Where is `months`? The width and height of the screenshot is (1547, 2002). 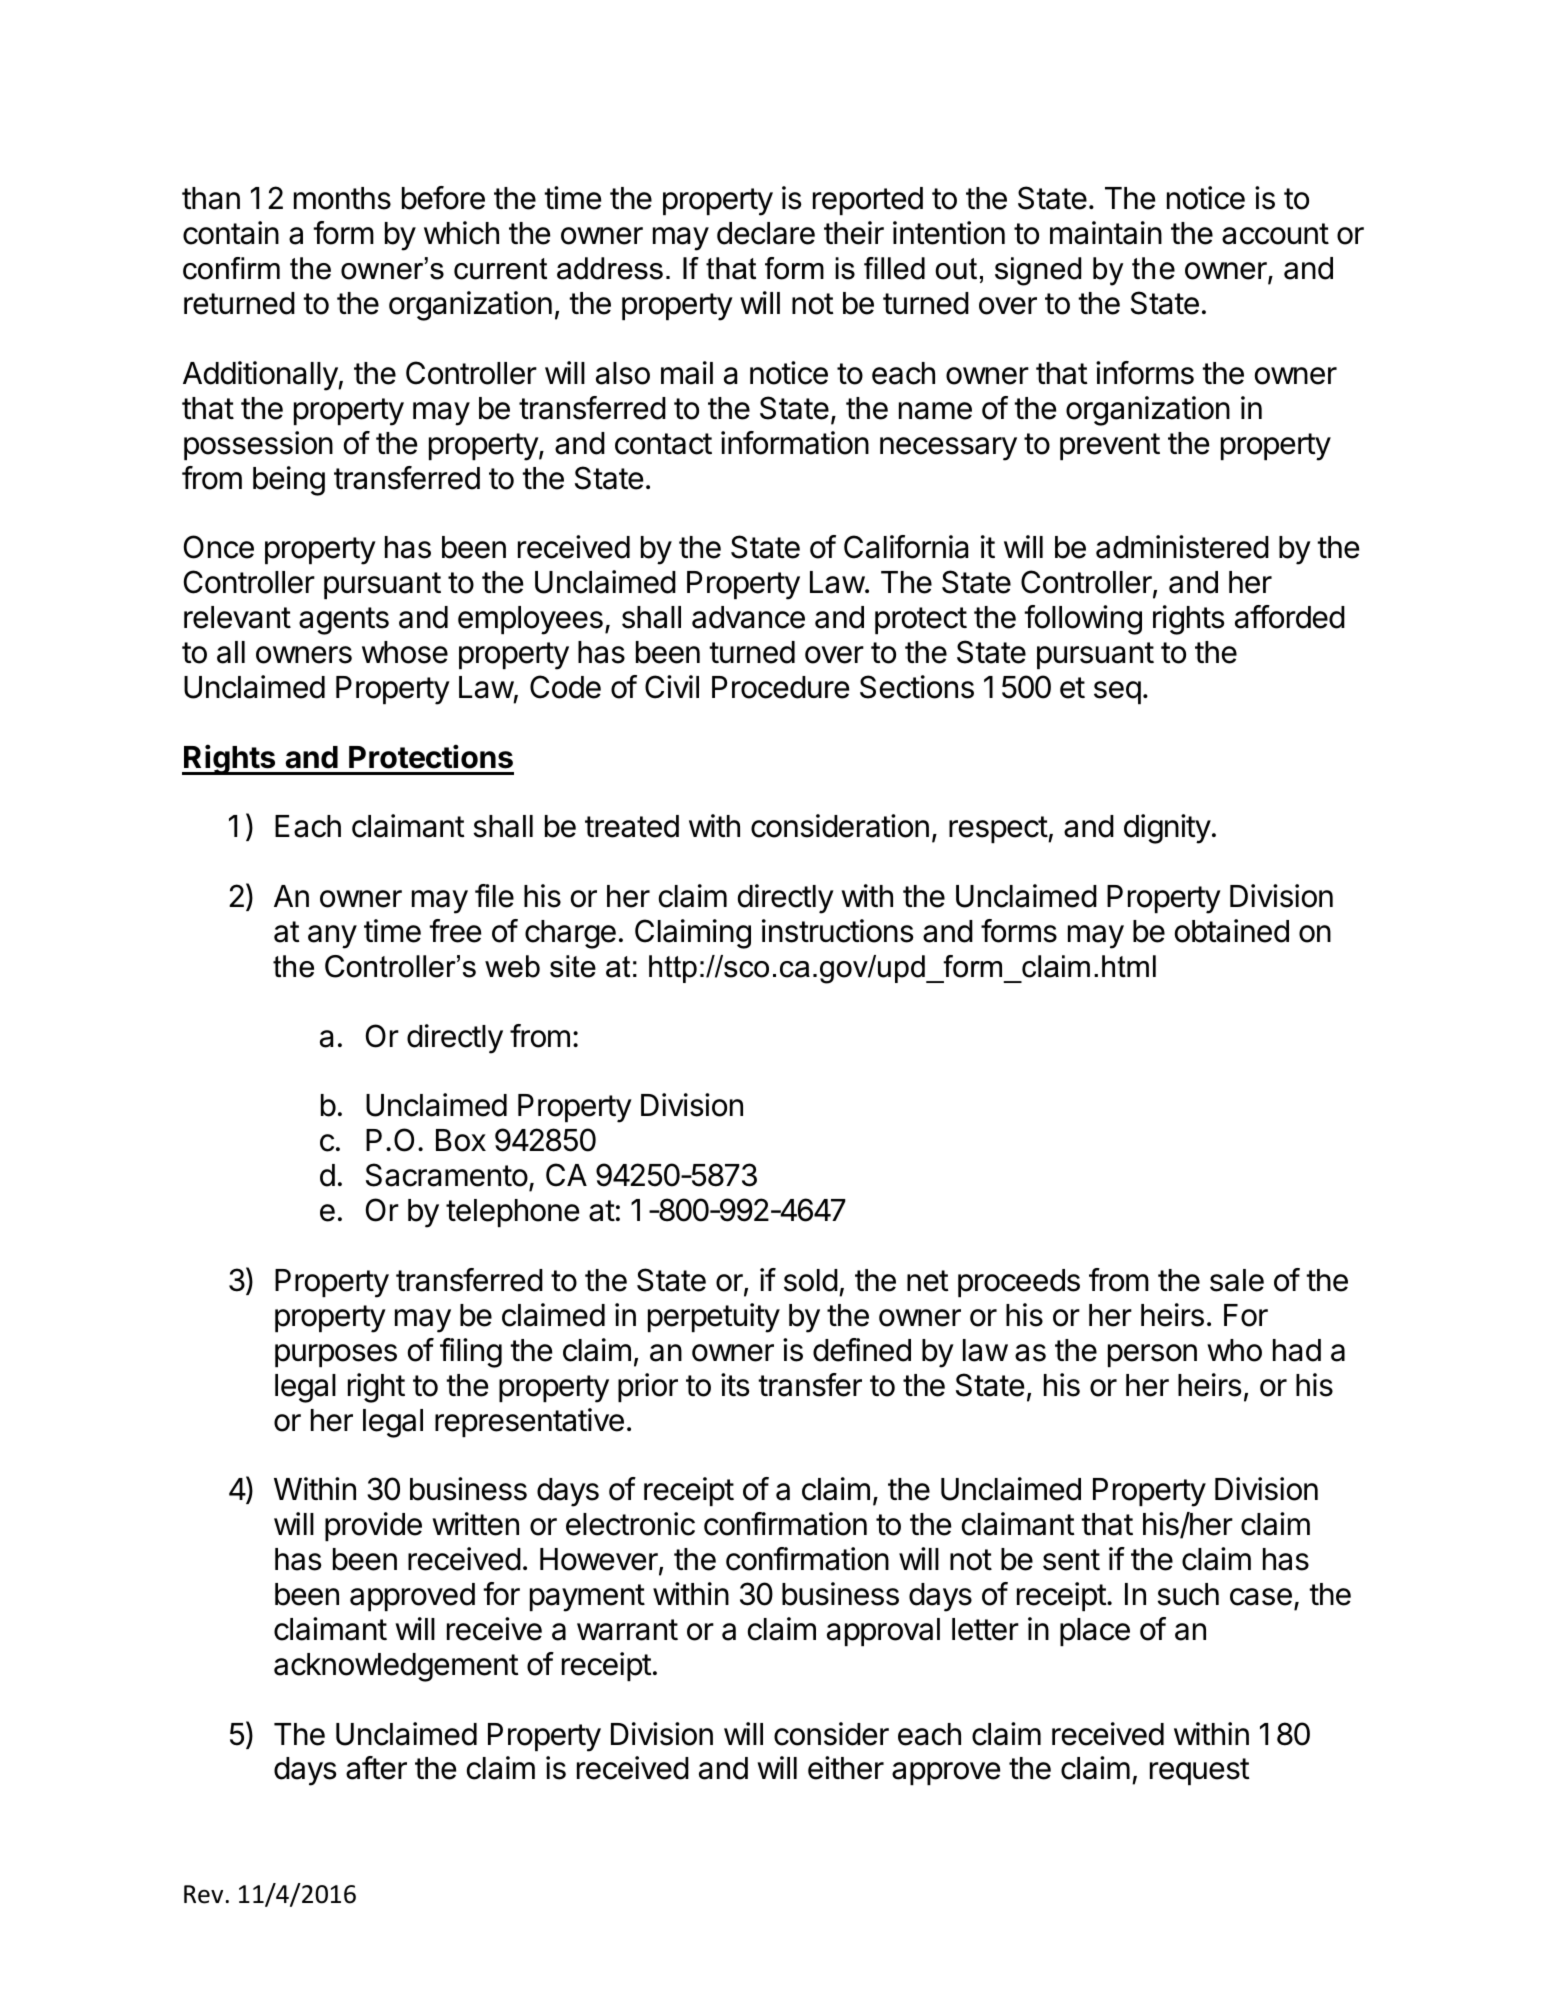
months is located at coordinates (342, 198).
